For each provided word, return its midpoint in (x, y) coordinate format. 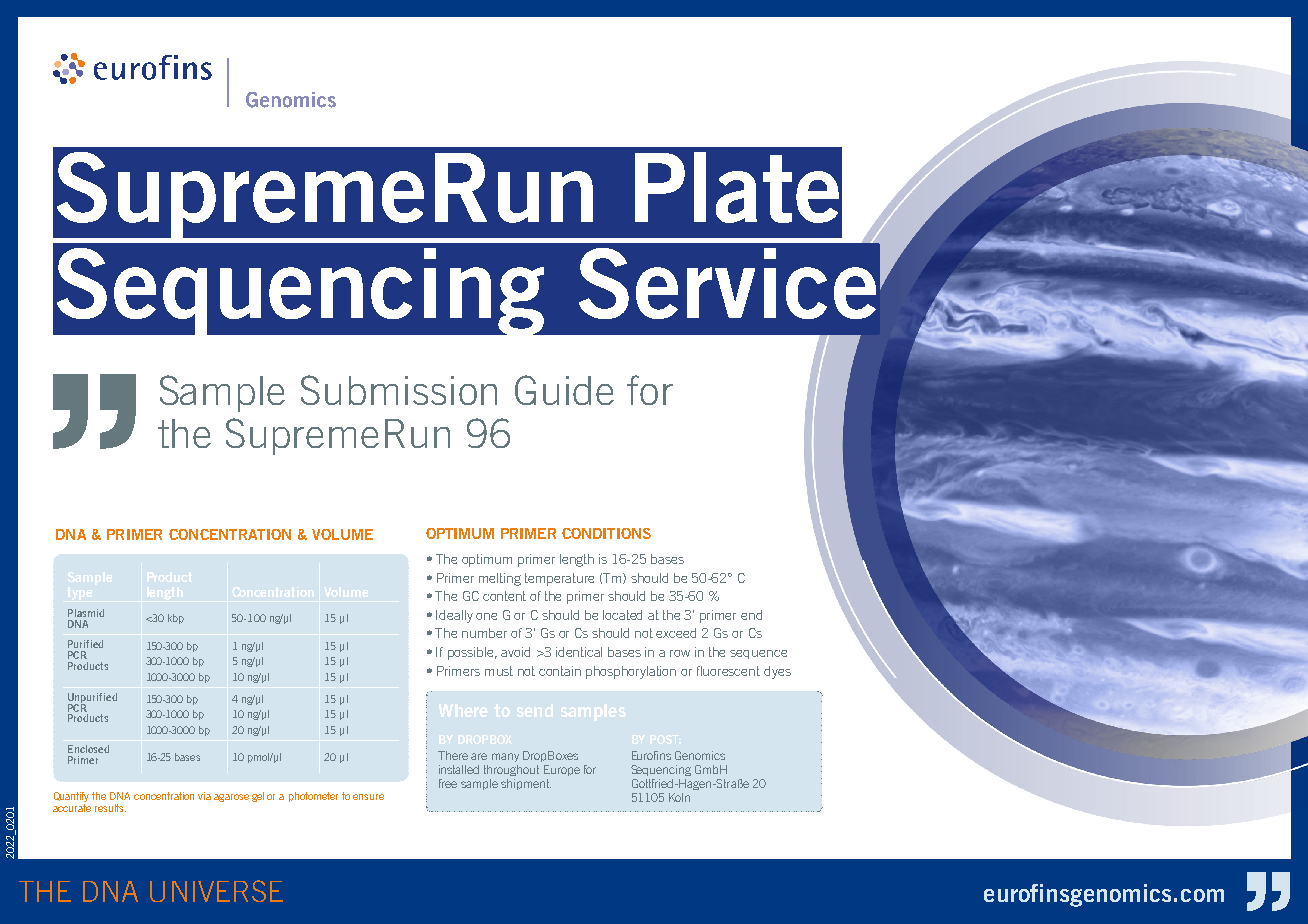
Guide (564, 390)
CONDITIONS (606, 533)
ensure (368, 797)
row (680, 653)
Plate (737, 187)
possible (472, 653)
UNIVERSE (216, 891)
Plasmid (86, 613)
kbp (176, 619)
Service (727, 283)
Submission (399, 390)
